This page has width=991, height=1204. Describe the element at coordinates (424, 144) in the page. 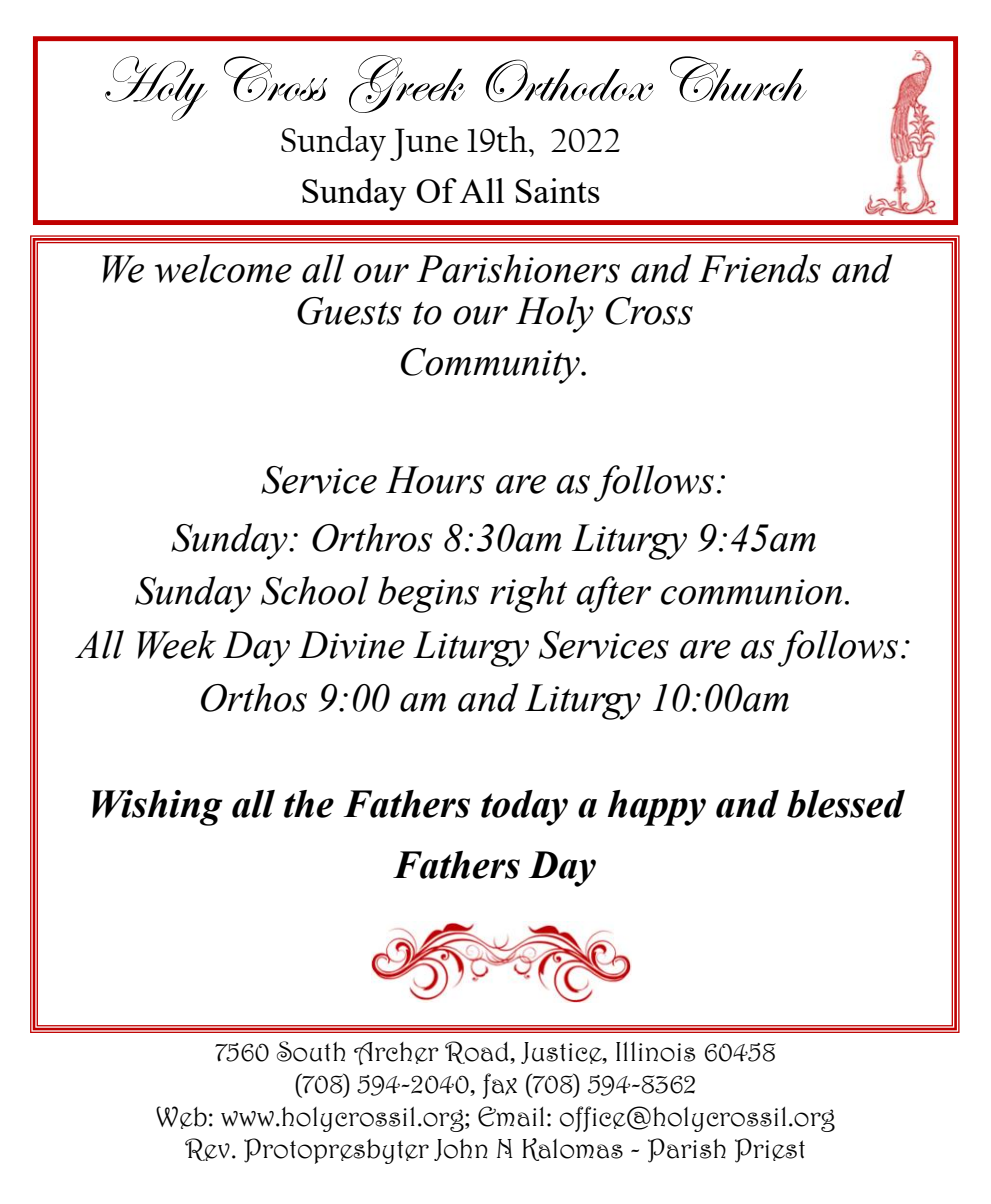

I see `June` at that location.
